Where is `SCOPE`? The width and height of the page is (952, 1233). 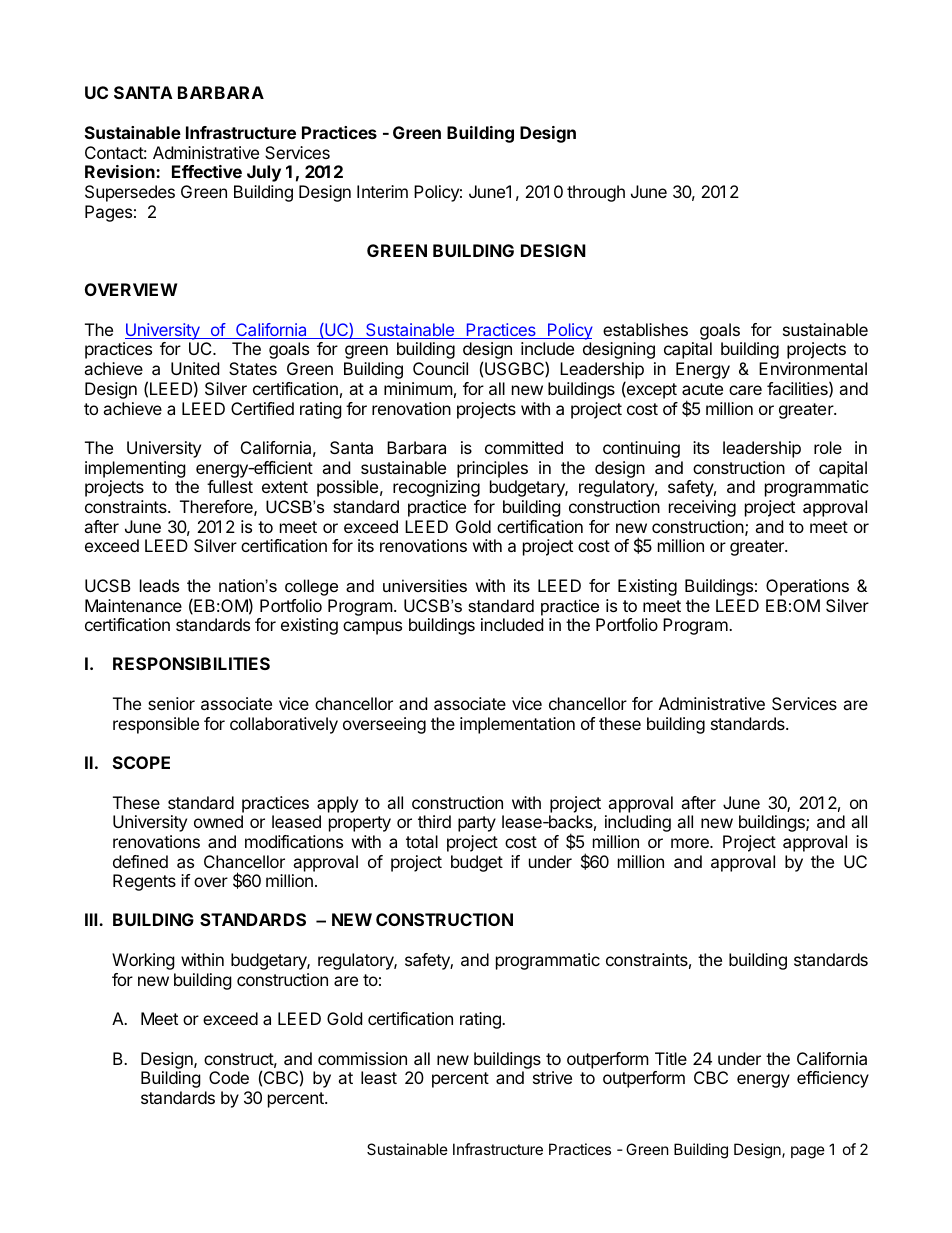 SCOPE is located at coordinates (141, 762).
